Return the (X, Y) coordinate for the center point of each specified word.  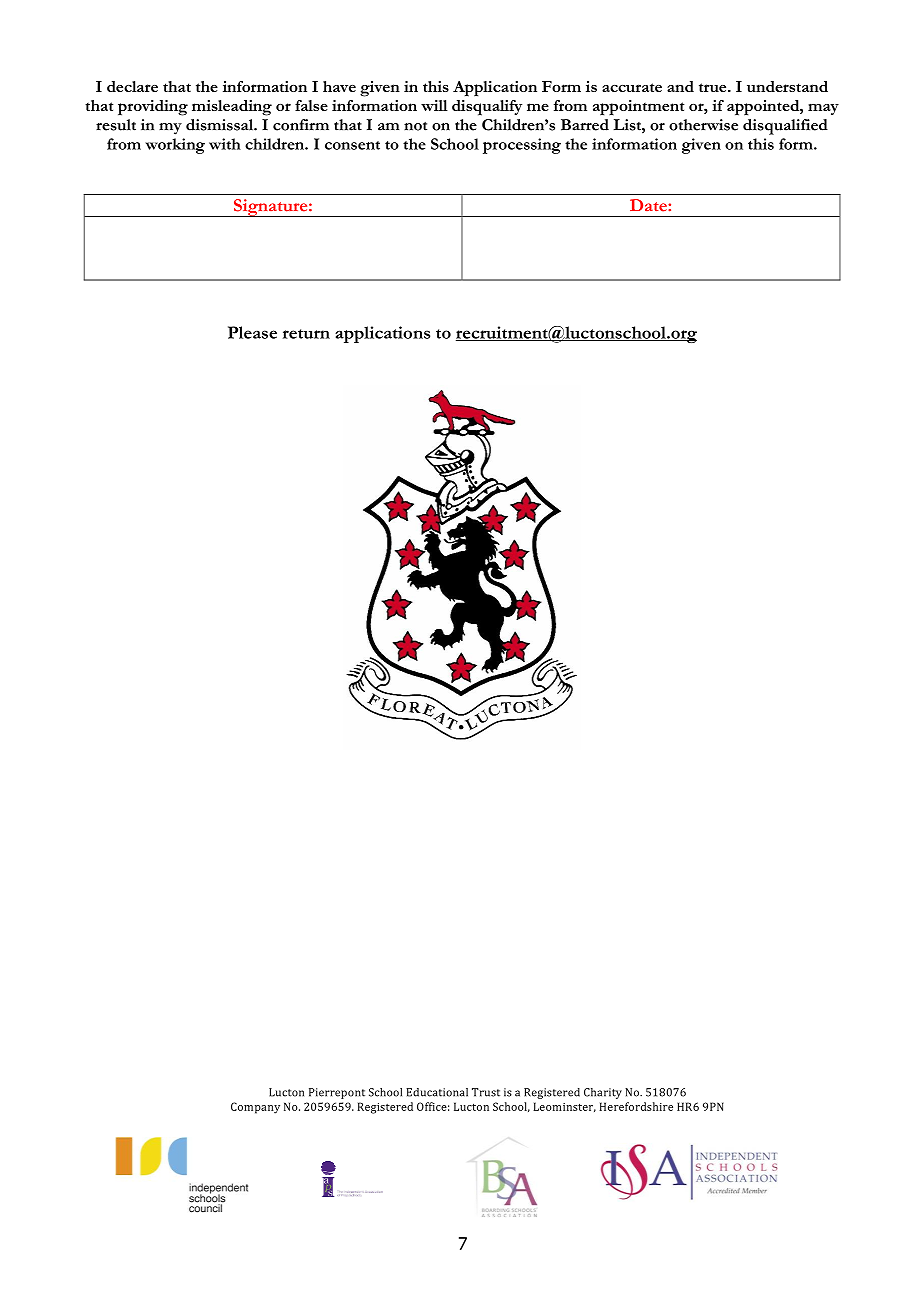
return (306, 334)
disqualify (487, 108)
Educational (437, 1092)
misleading (232, 108)
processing (522, 146)
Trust (486, 1092)
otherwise (703, 125)
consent (352, 145)
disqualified (785, 127)
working (175, 146)
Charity (603, 1093)
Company (255, 1108)
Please (252, 332)
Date (649, 205)
